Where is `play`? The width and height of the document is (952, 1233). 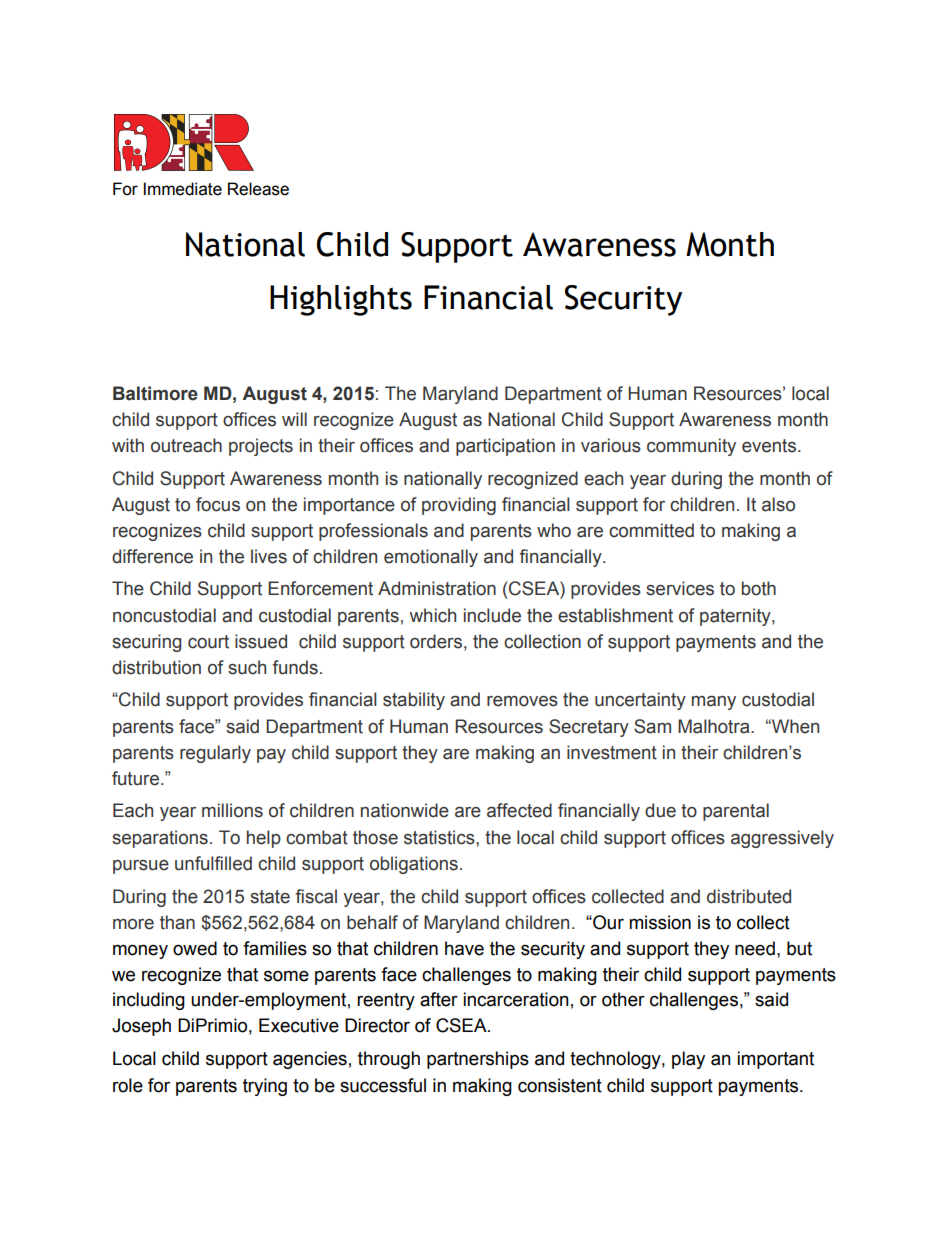 play is located at coordinates (688, 1060).
